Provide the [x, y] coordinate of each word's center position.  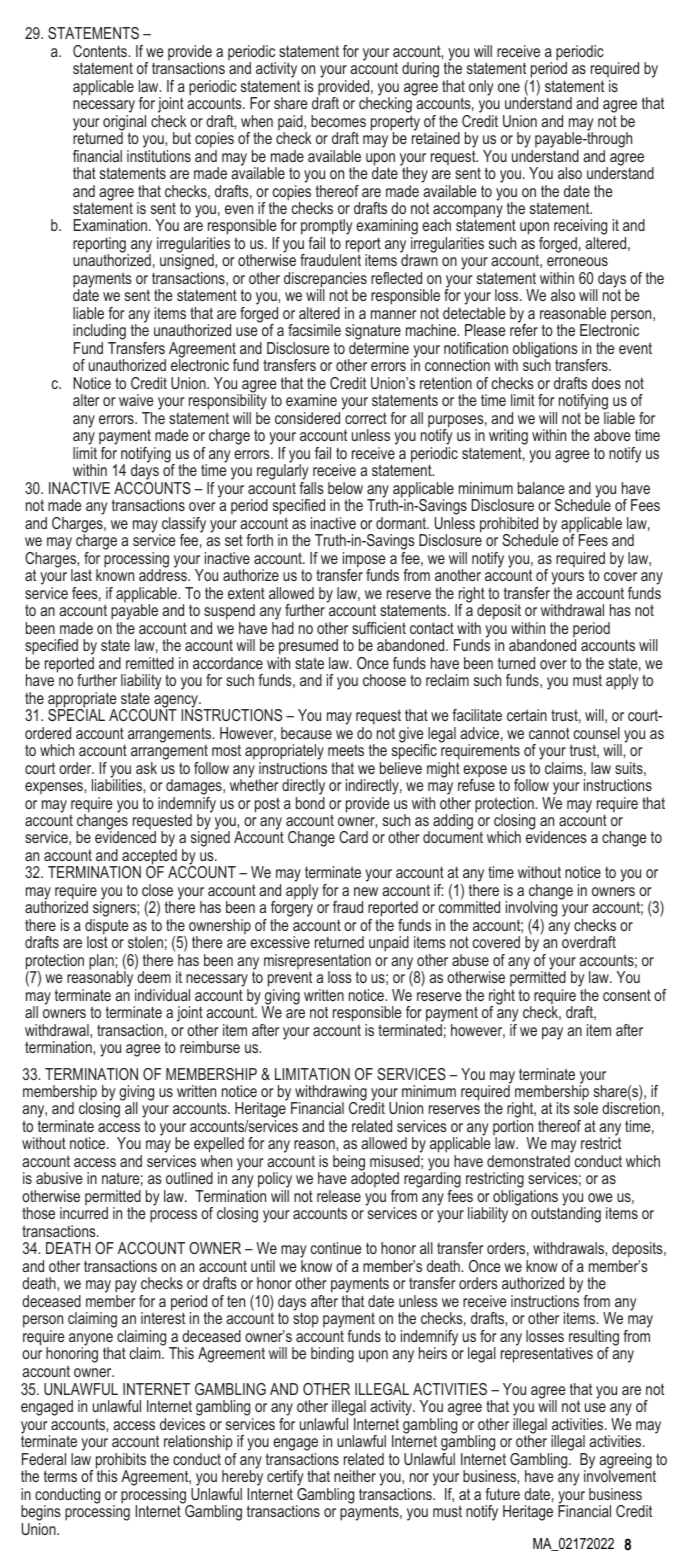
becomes [338, 121]
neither [355, 1476]
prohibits [119, 1462]
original [124, 122]
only [481, 88]
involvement [620, 1475]
